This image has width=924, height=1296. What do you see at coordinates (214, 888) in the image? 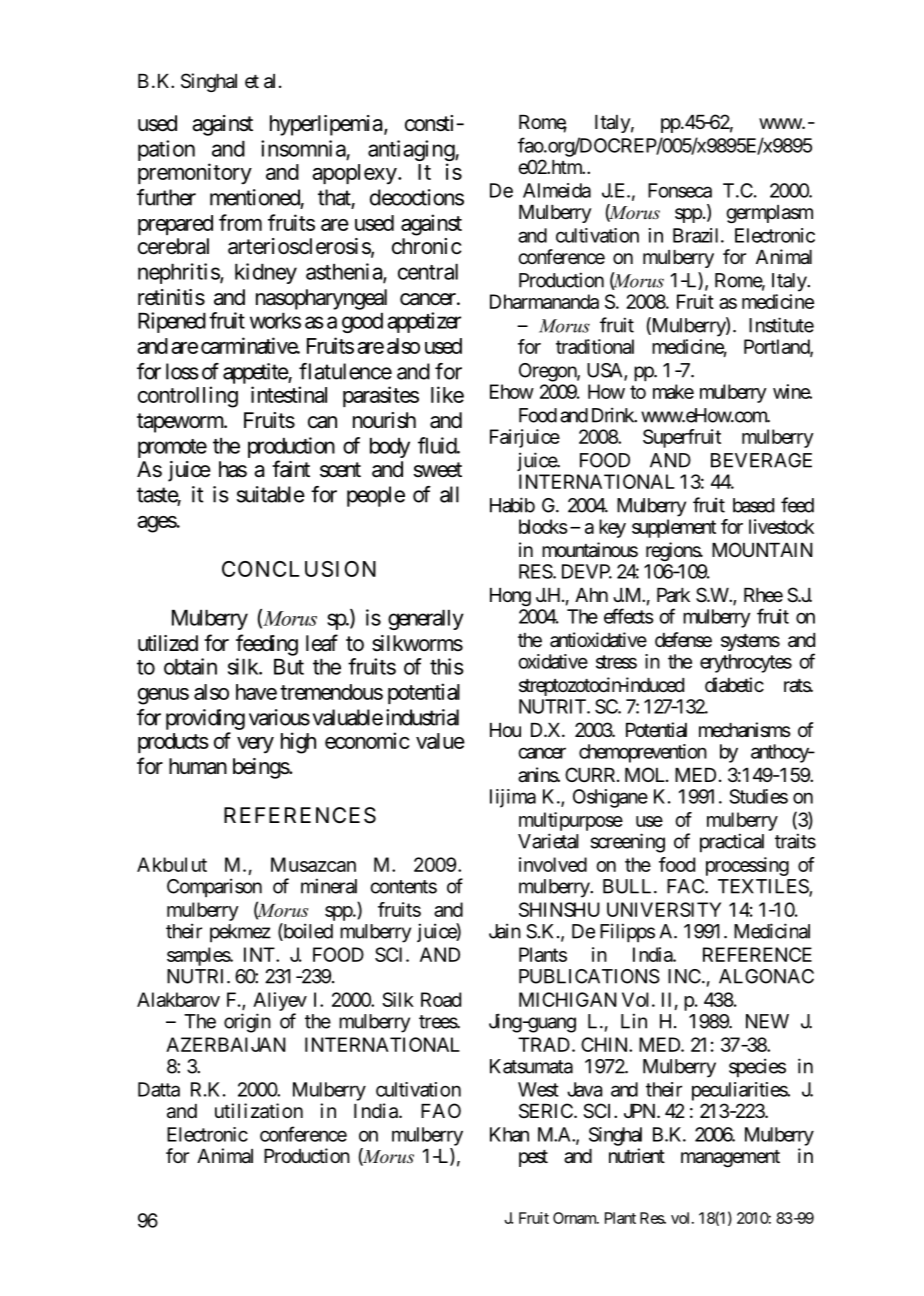
I see `Comparison` at bounding box center [214, 888].
